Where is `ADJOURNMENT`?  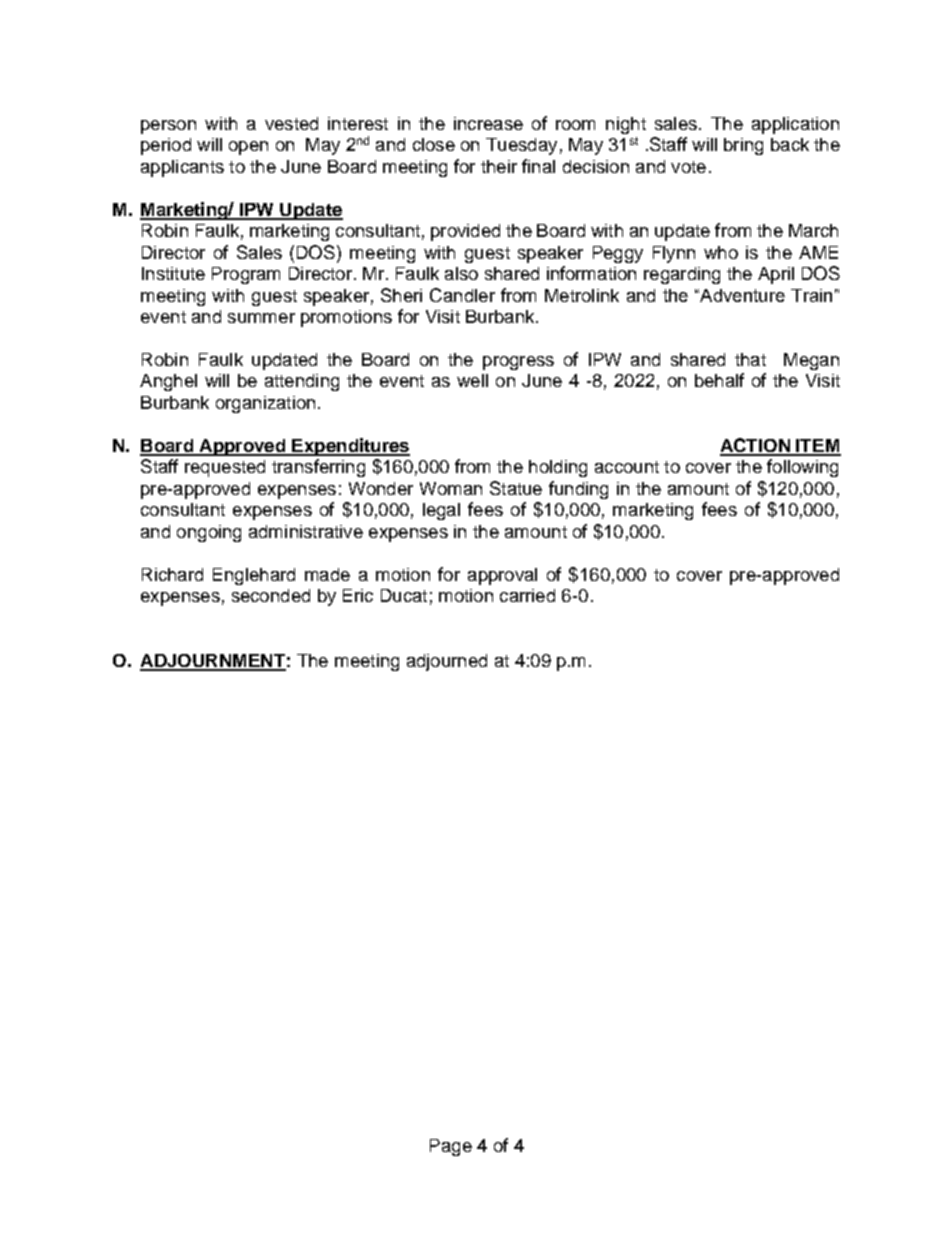 ADJOURNMENT is located at coordinates (213, 662).
